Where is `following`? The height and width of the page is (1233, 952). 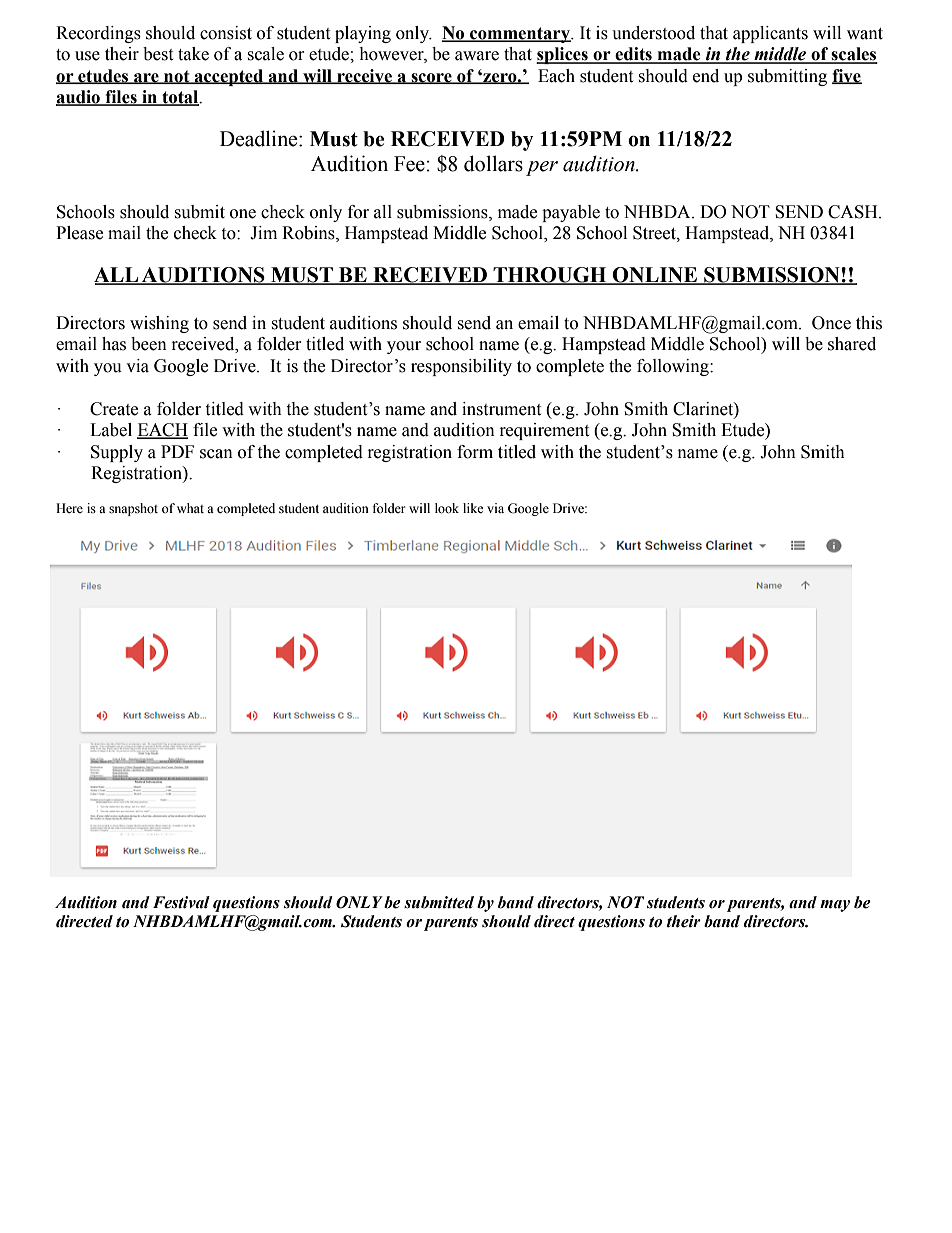
following is located at coordinates (674, 367).
